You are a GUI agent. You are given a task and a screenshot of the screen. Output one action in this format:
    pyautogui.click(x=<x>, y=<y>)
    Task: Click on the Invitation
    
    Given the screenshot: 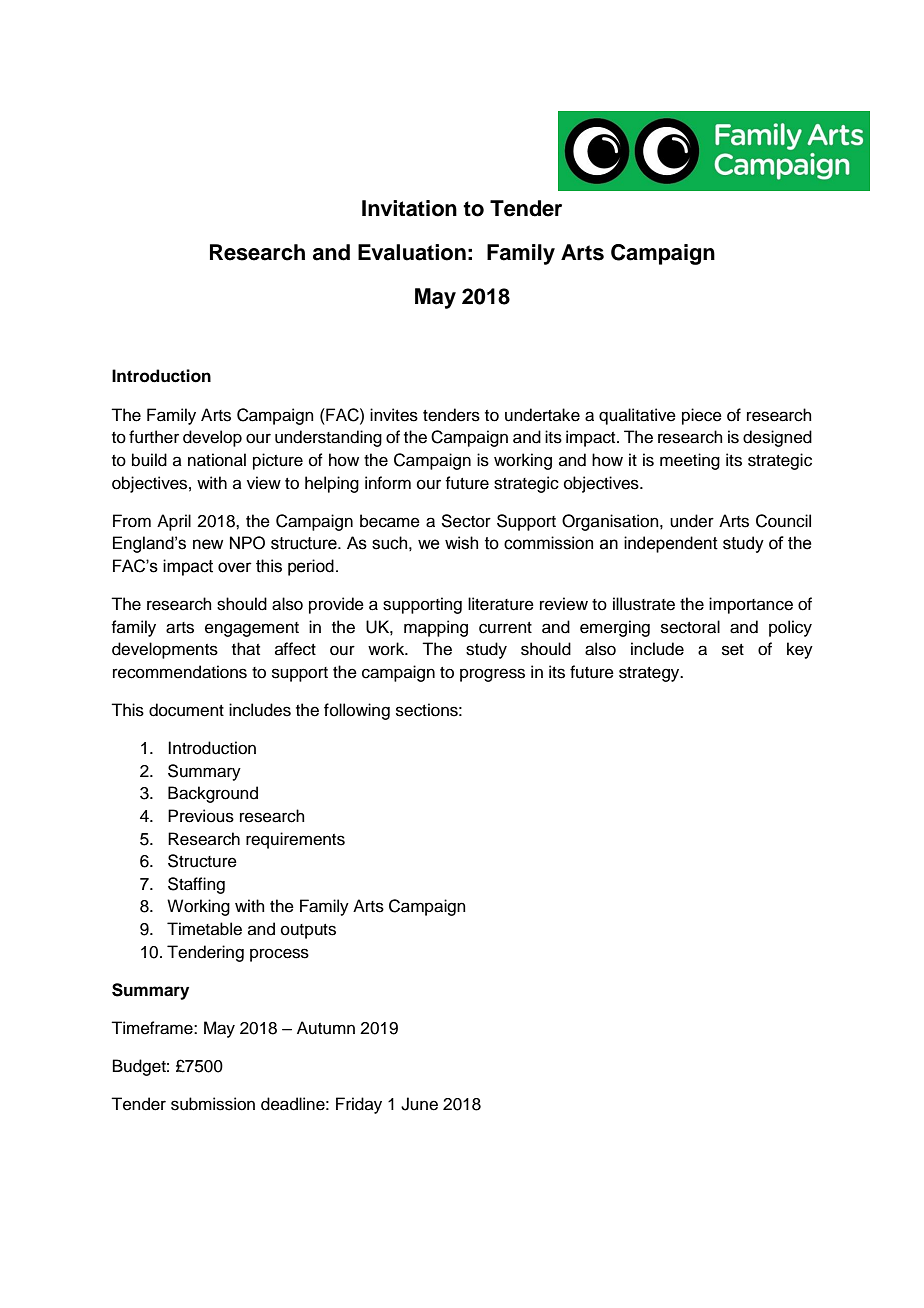 What is the action you would take?
    pyautogui.click(x=409, y=208)
